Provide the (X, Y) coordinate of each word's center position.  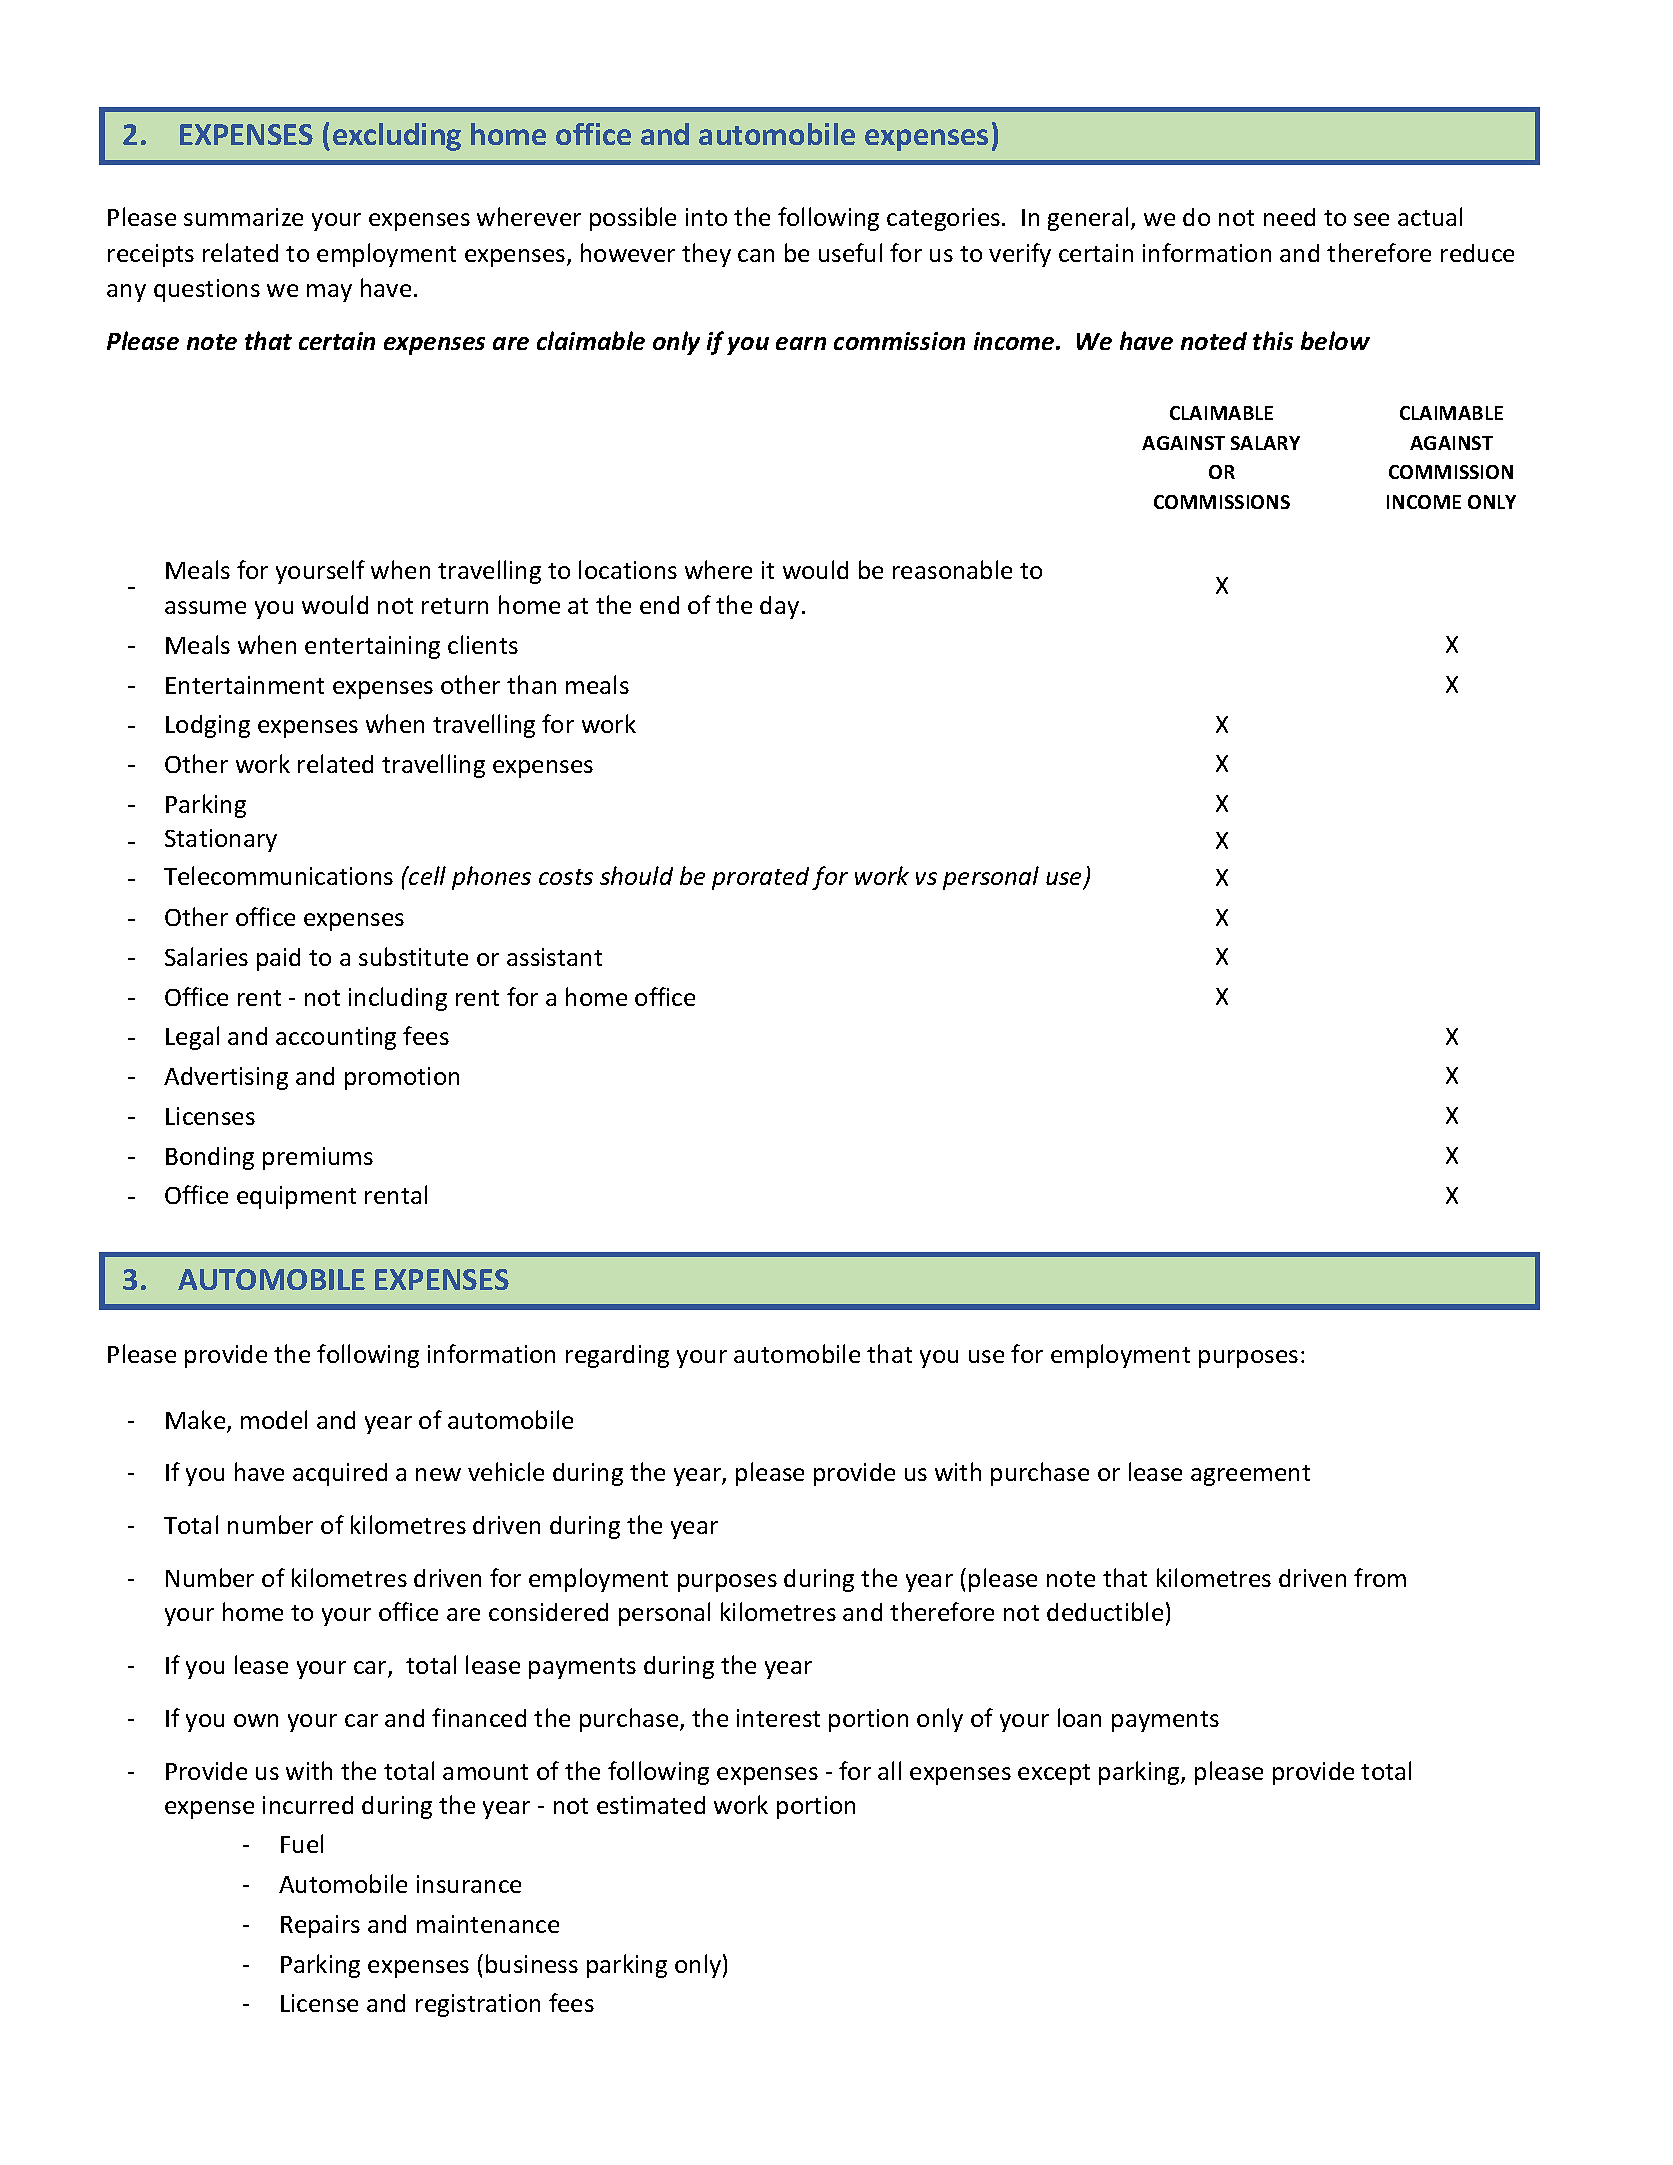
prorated (760, 878)
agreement (1250, 1475)
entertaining (372, 647)
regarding (617, 1356)
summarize (243, 217)
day (779, 607)
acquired (340, 1474)
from (1380, 1577)
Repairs (320, 1926)
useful (850, 252)
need (1289, 217)
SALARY (1265, 443)
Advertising (226, 1078)
